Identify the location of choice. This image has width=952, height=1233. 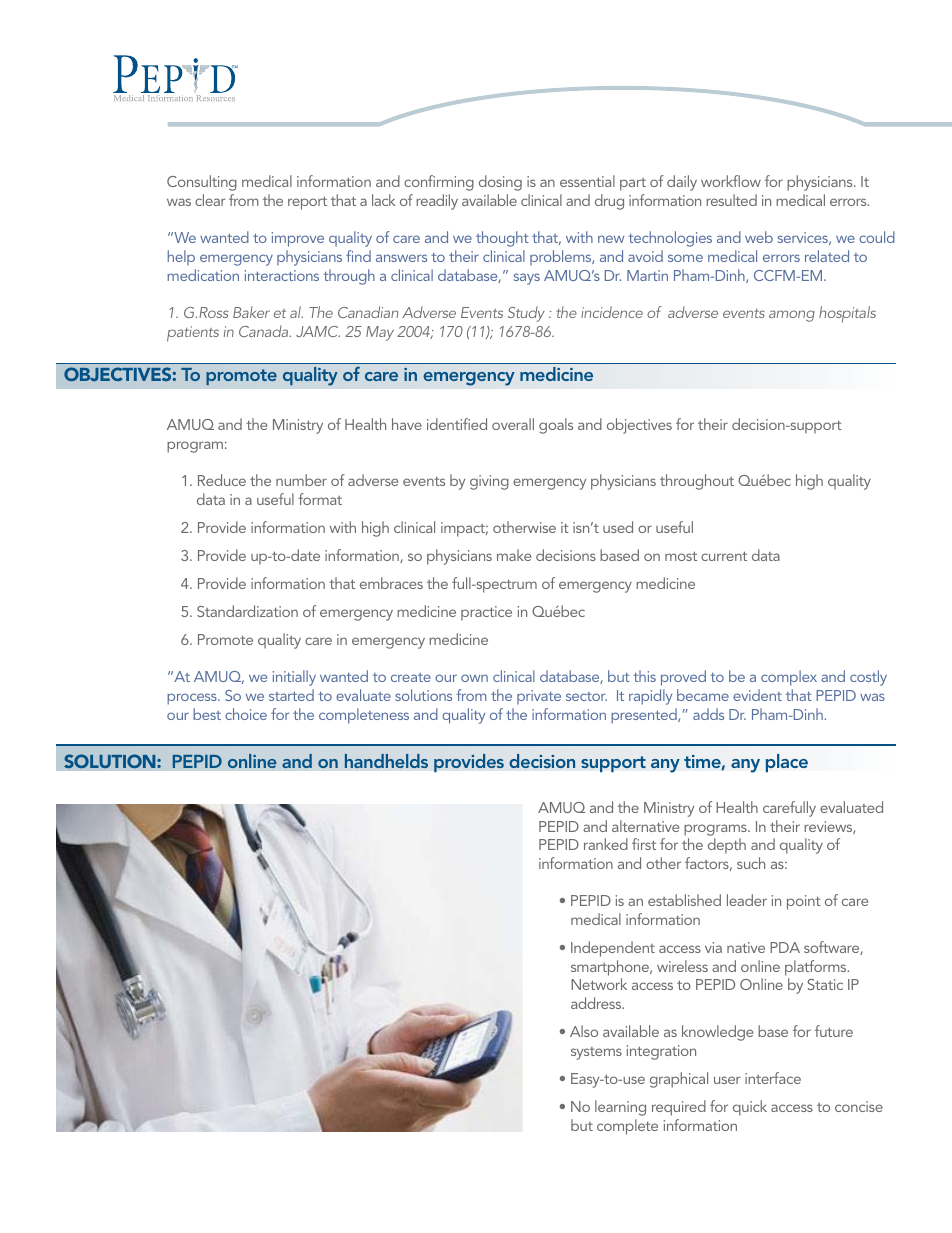
(246, 714).
